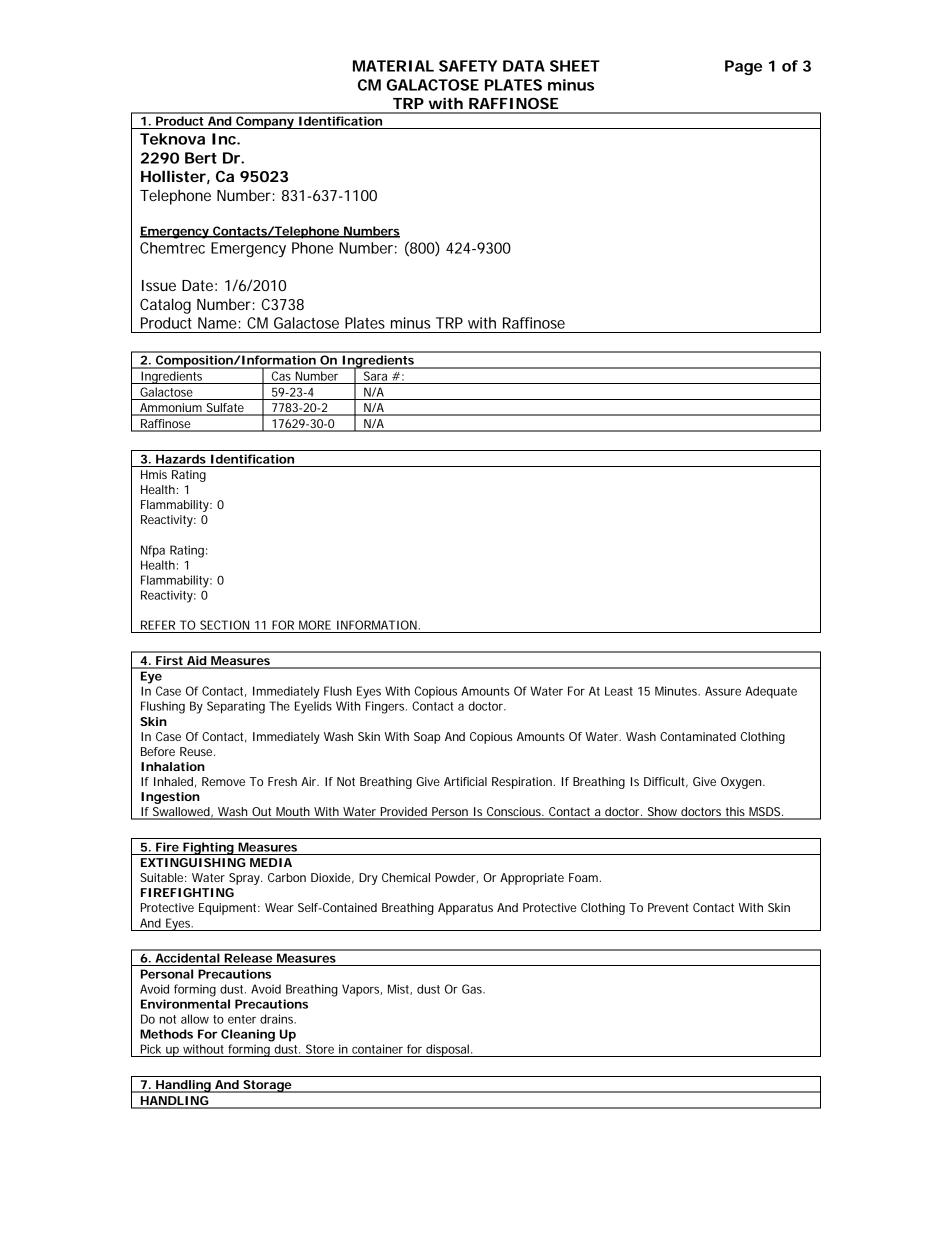 Image resolution: width=952 pixels, height=1233 pixels. Describe the element at coordinates (468, 66) in the screenshot. I see `SAFETY` at that location.
